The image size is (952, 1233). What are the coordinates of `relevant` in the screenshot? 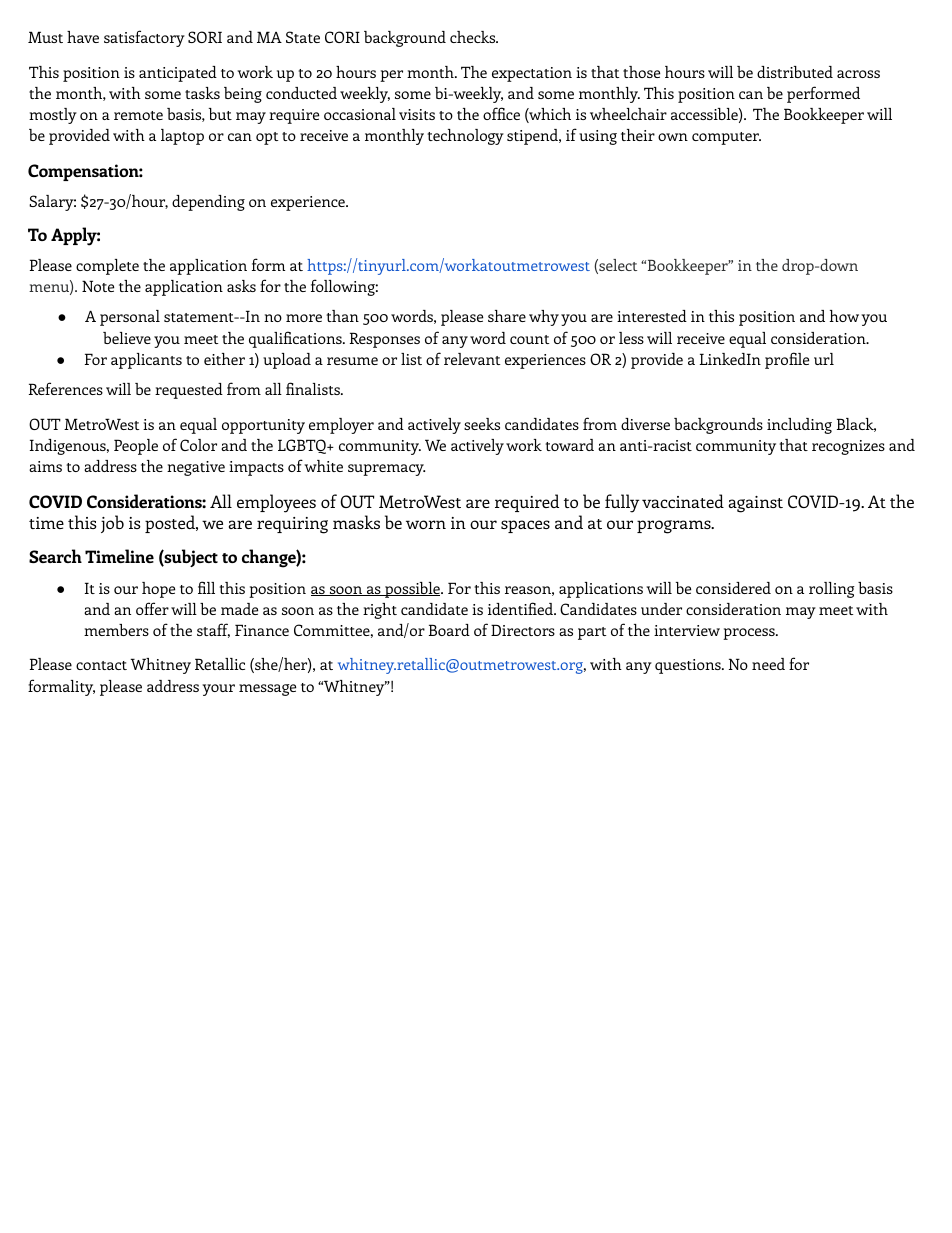 It's located at (472, 359).
